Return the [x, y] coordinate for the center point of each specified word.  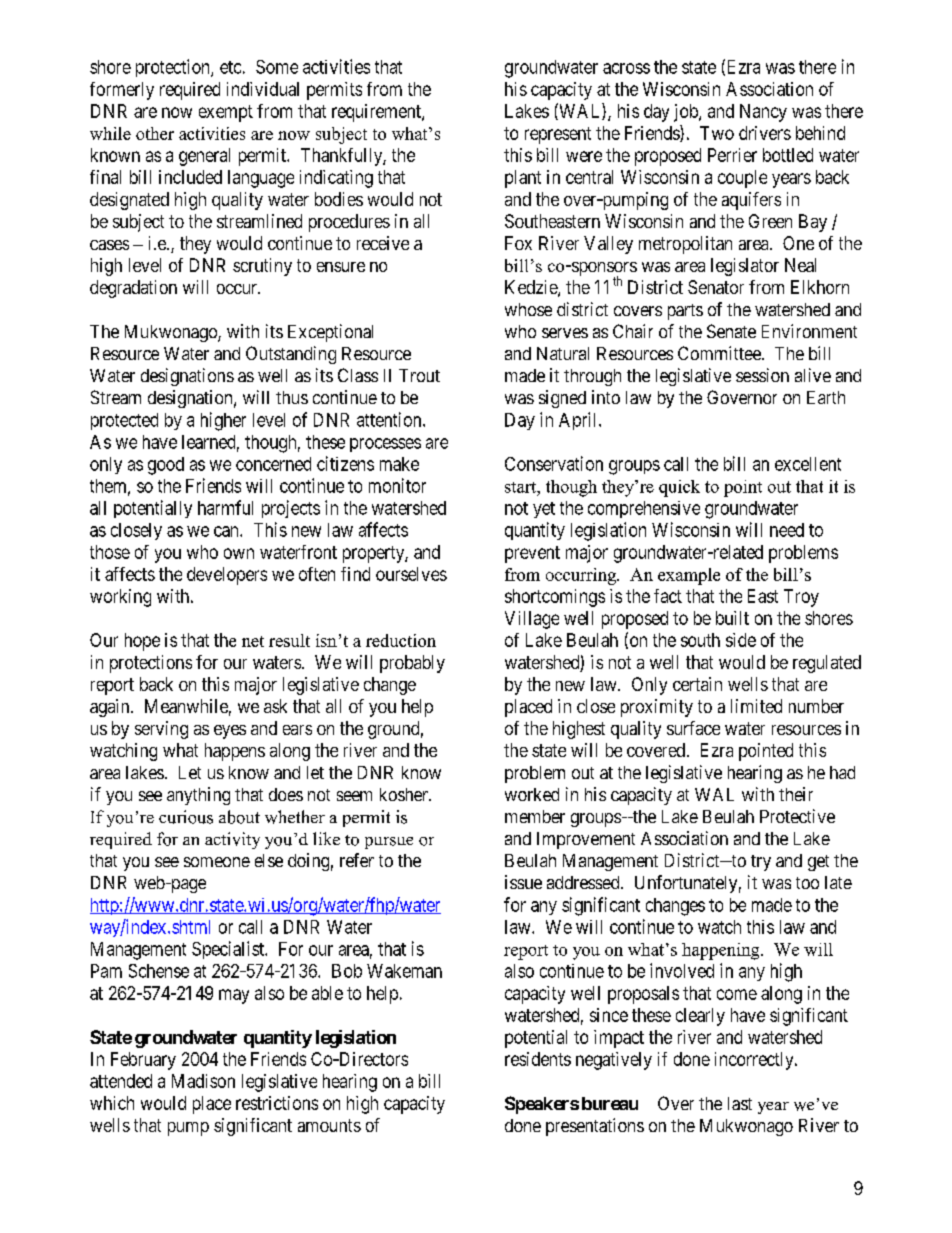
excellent [808, 464]
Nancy [763, 113]
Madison [203, 1081]
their [796, 794]
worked [532, 794]
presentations [595, 1127]
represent [558, 135]
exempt [226, 113]
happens [235, 752]
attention [390, 419]
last [740, 1103]
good [166, 466]
